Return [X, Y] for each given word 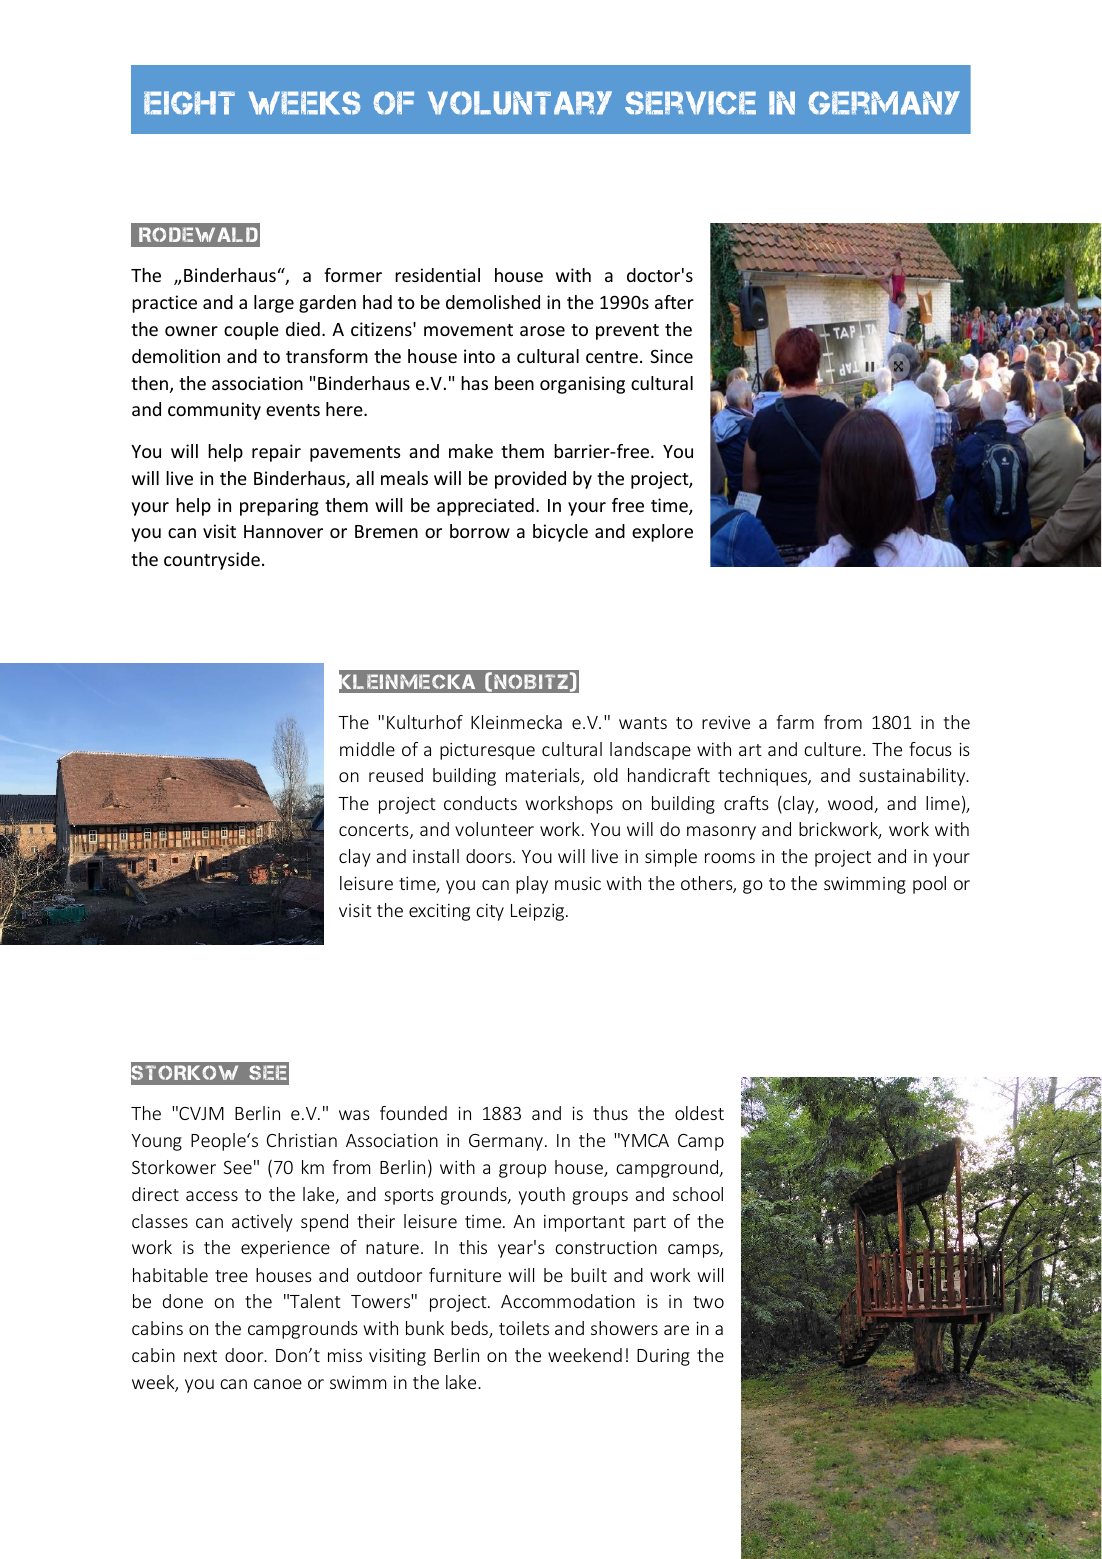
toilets [524, 1328]
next [200, 1356]
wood [851, 804]
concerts [375, 831]
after [674, 302]
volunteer [494, 829]
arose [542, 331]
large [274, 304]
